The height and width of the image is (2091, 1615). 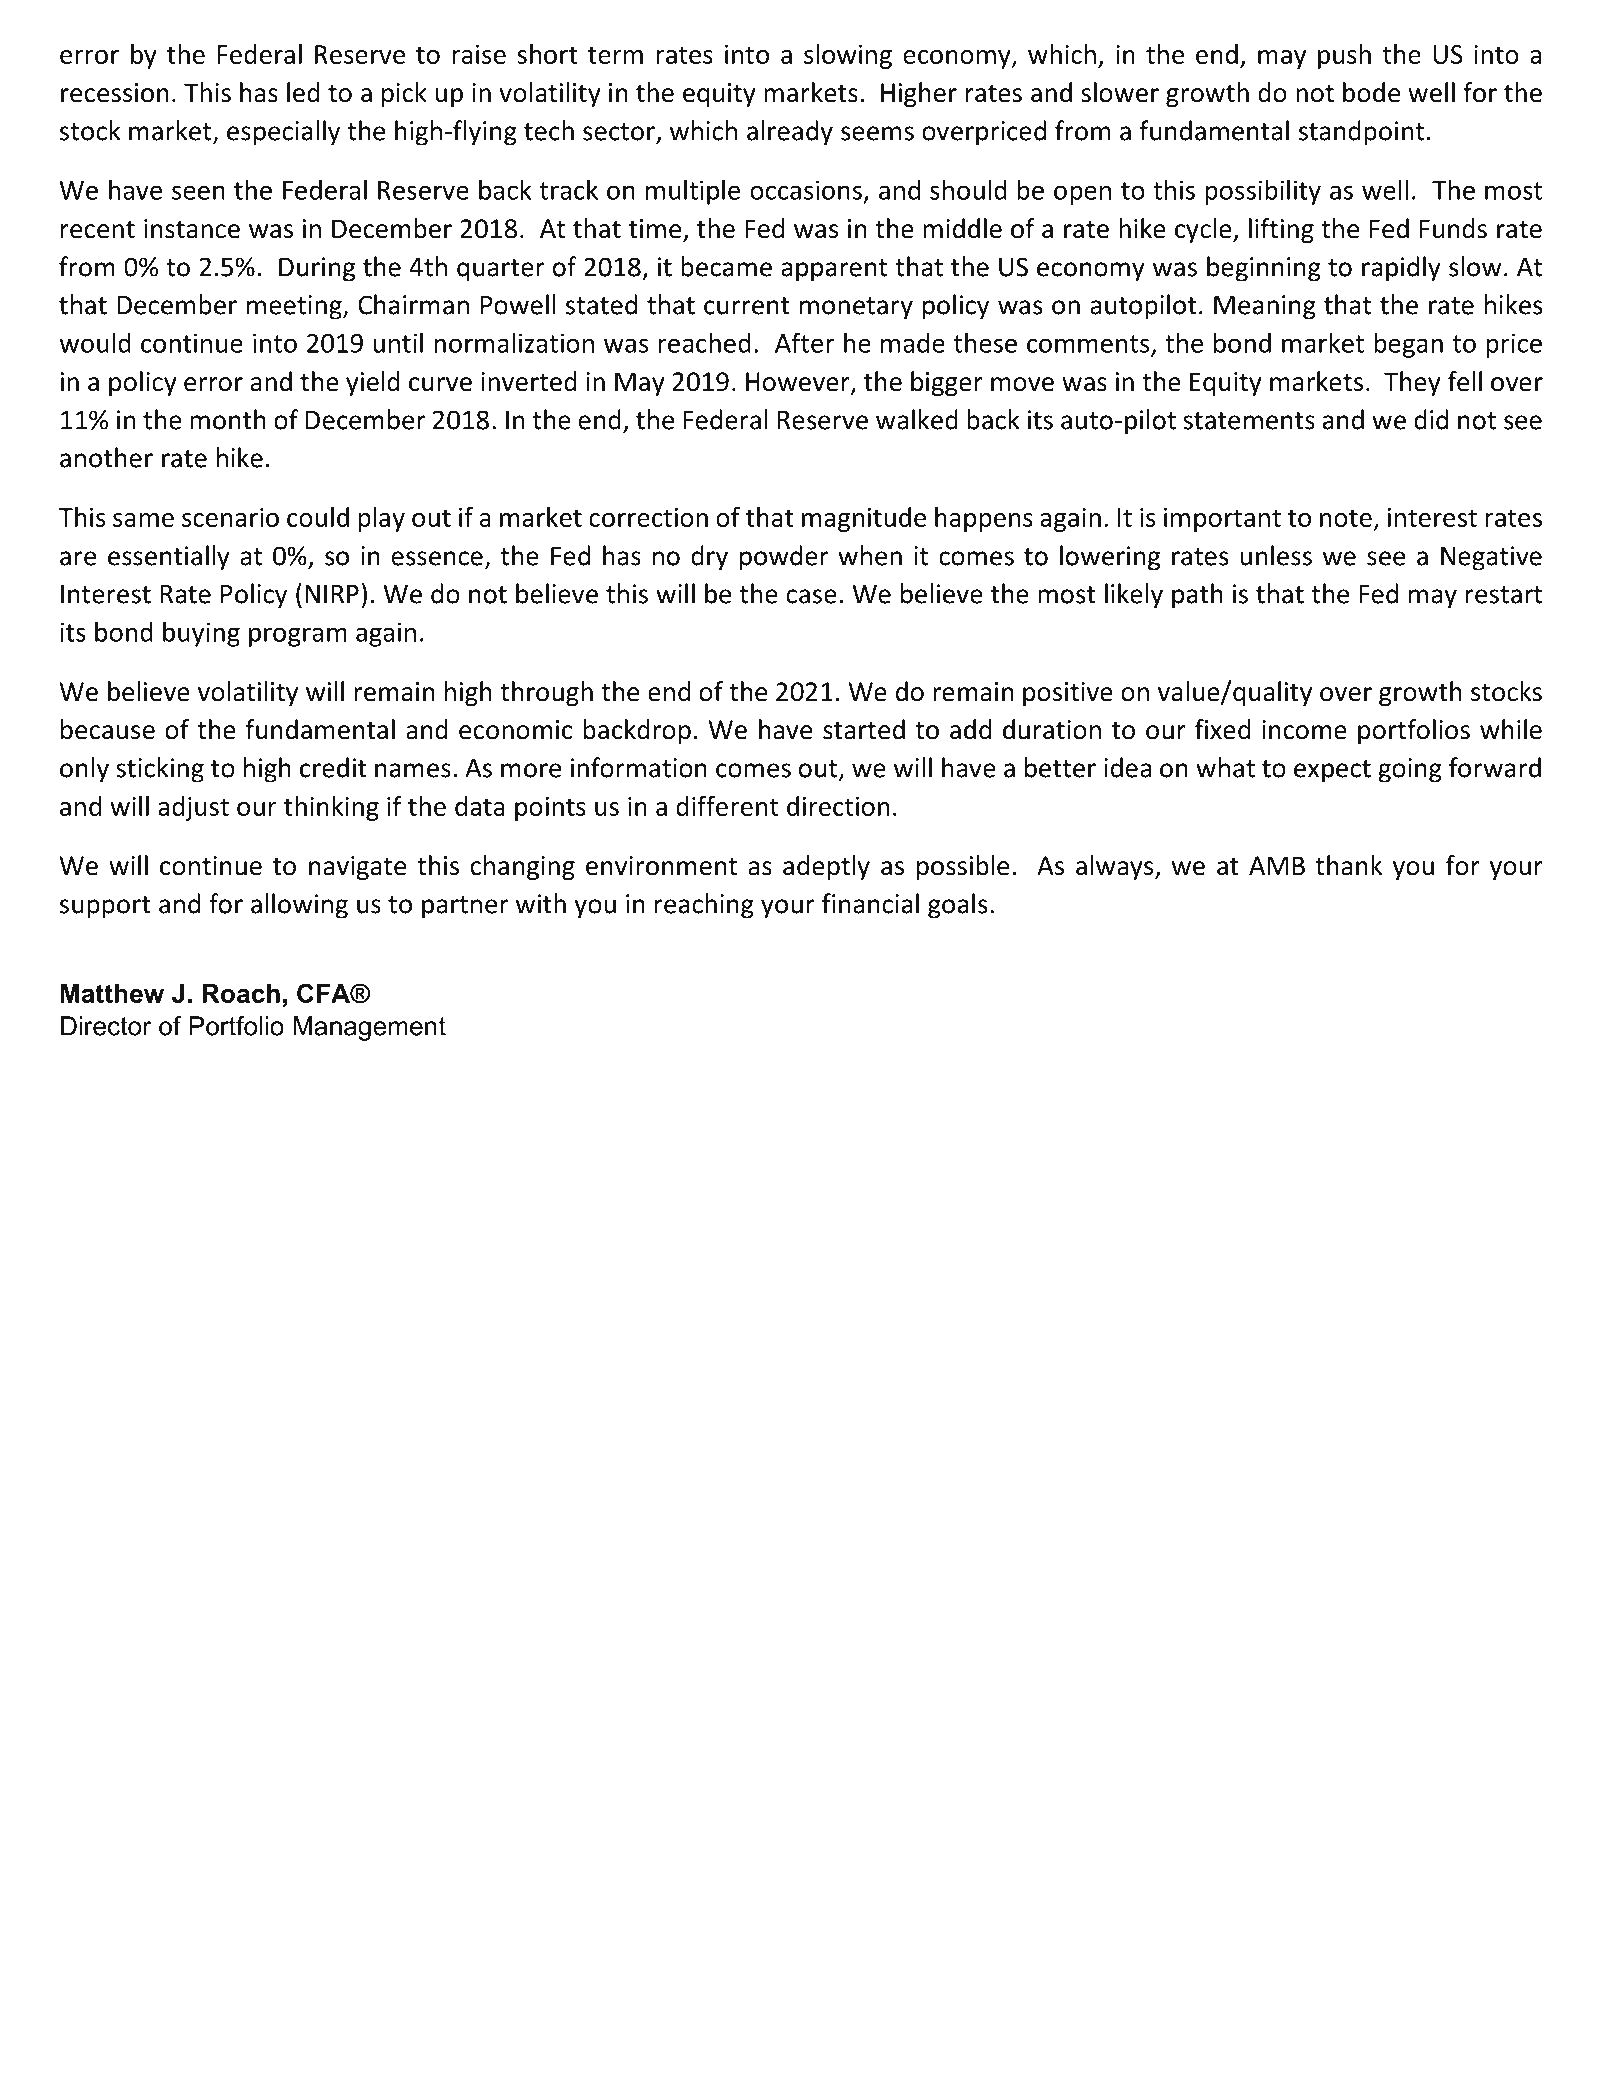 I want to click on led, so click(x=303, y=92).
